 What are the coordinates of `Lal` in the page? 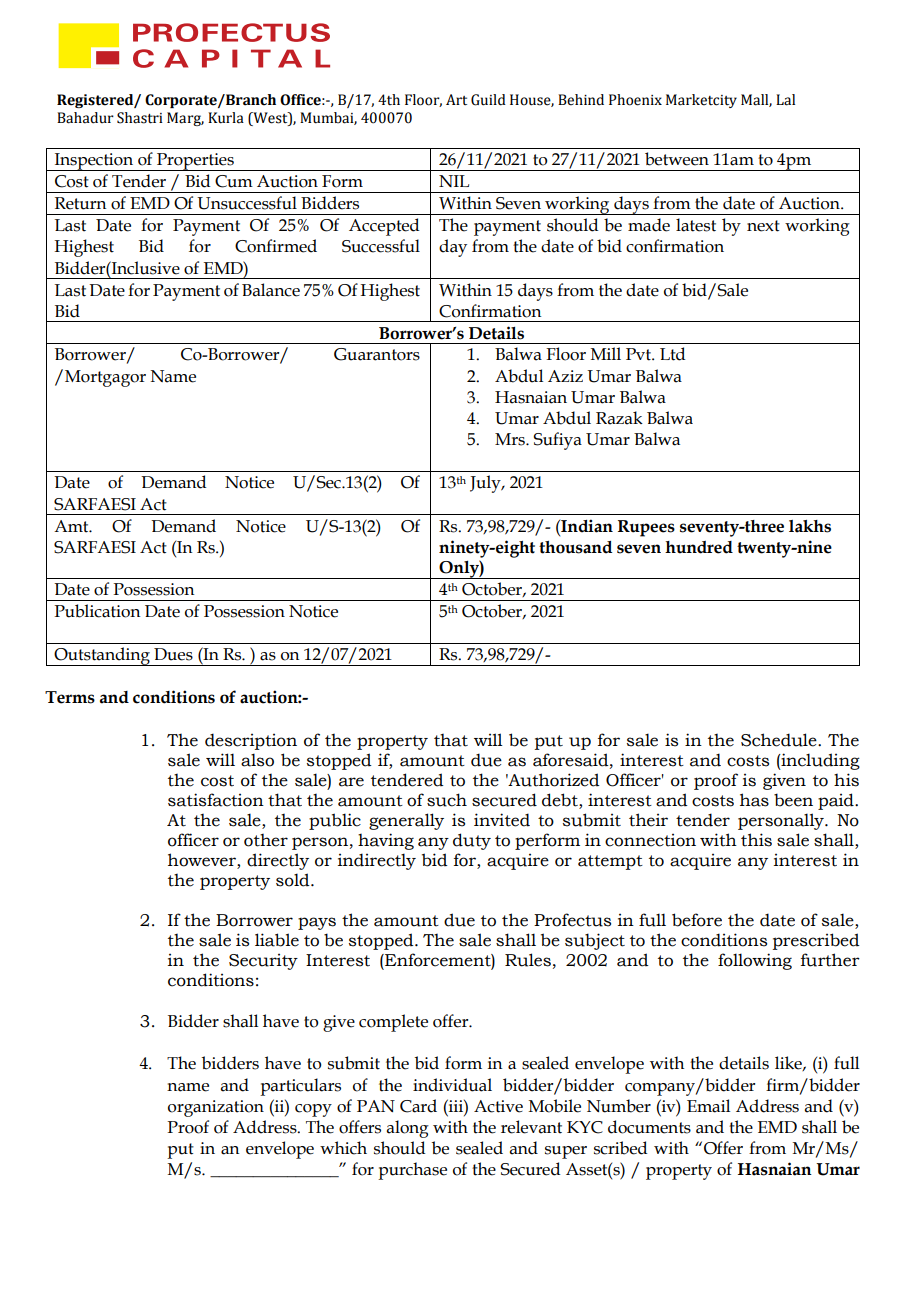 It's located at (785, 100).
